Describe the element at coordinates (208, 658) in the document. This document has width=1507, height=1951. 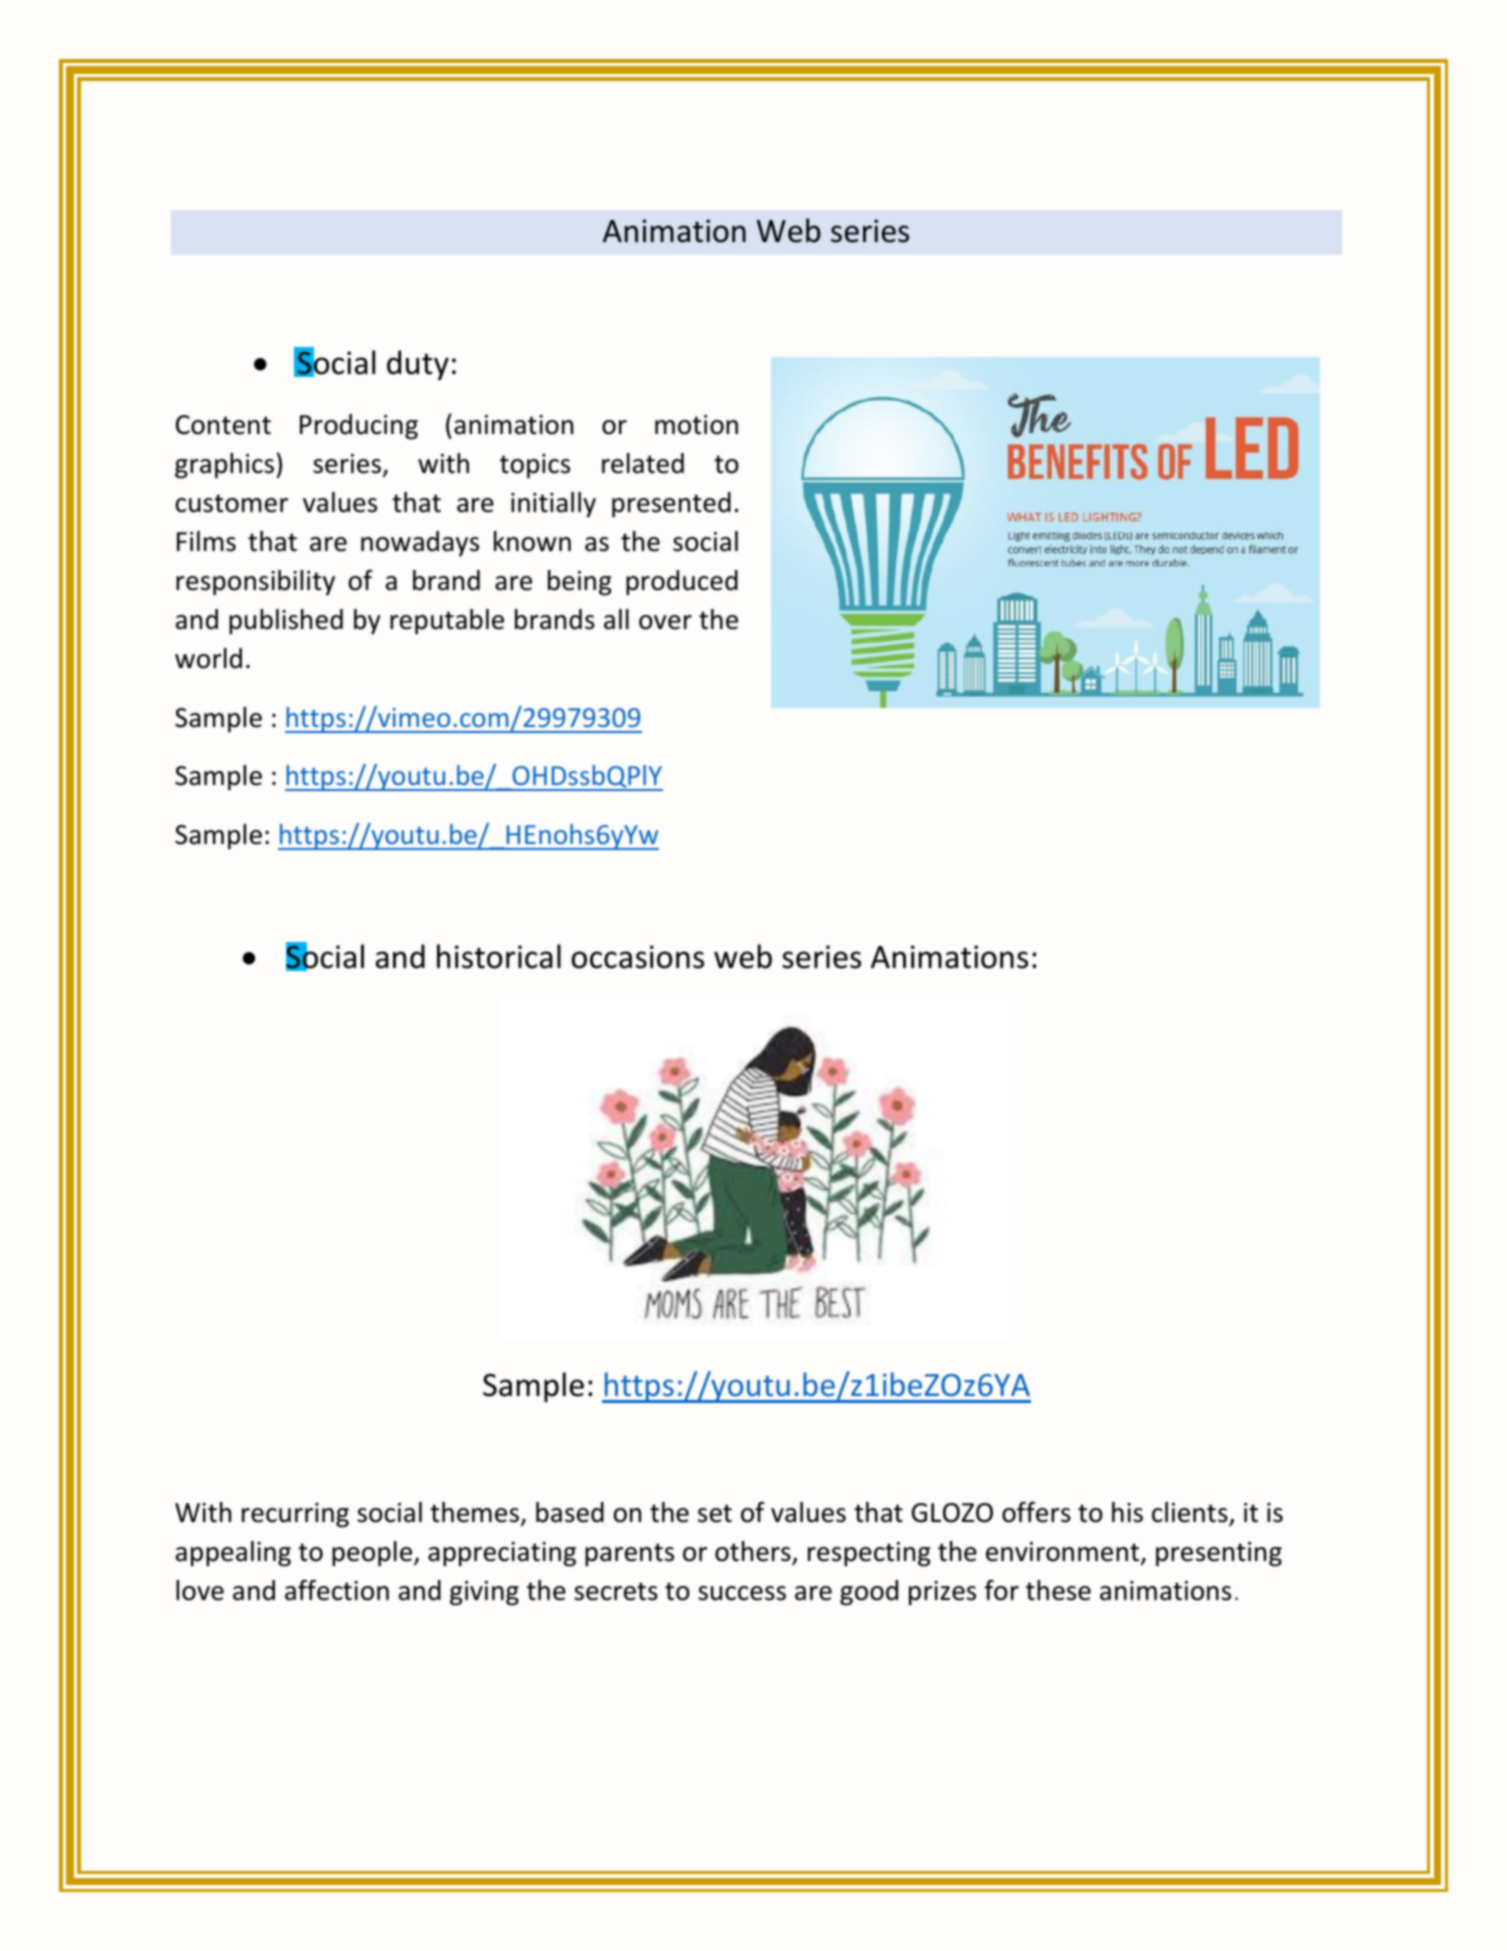
I see `world` at that location.
